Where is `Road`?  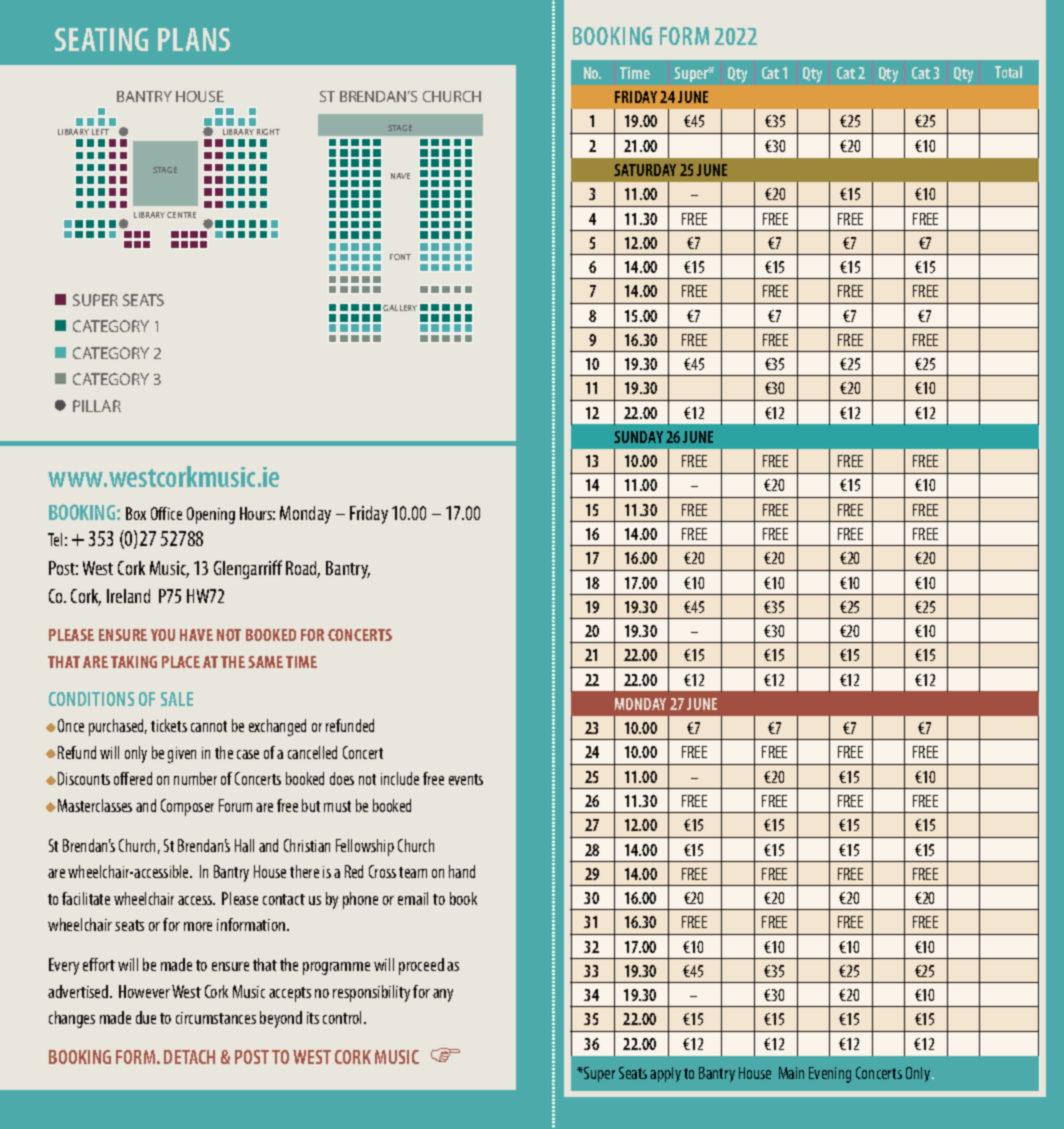 Road is located at coordinates (303, 569).
